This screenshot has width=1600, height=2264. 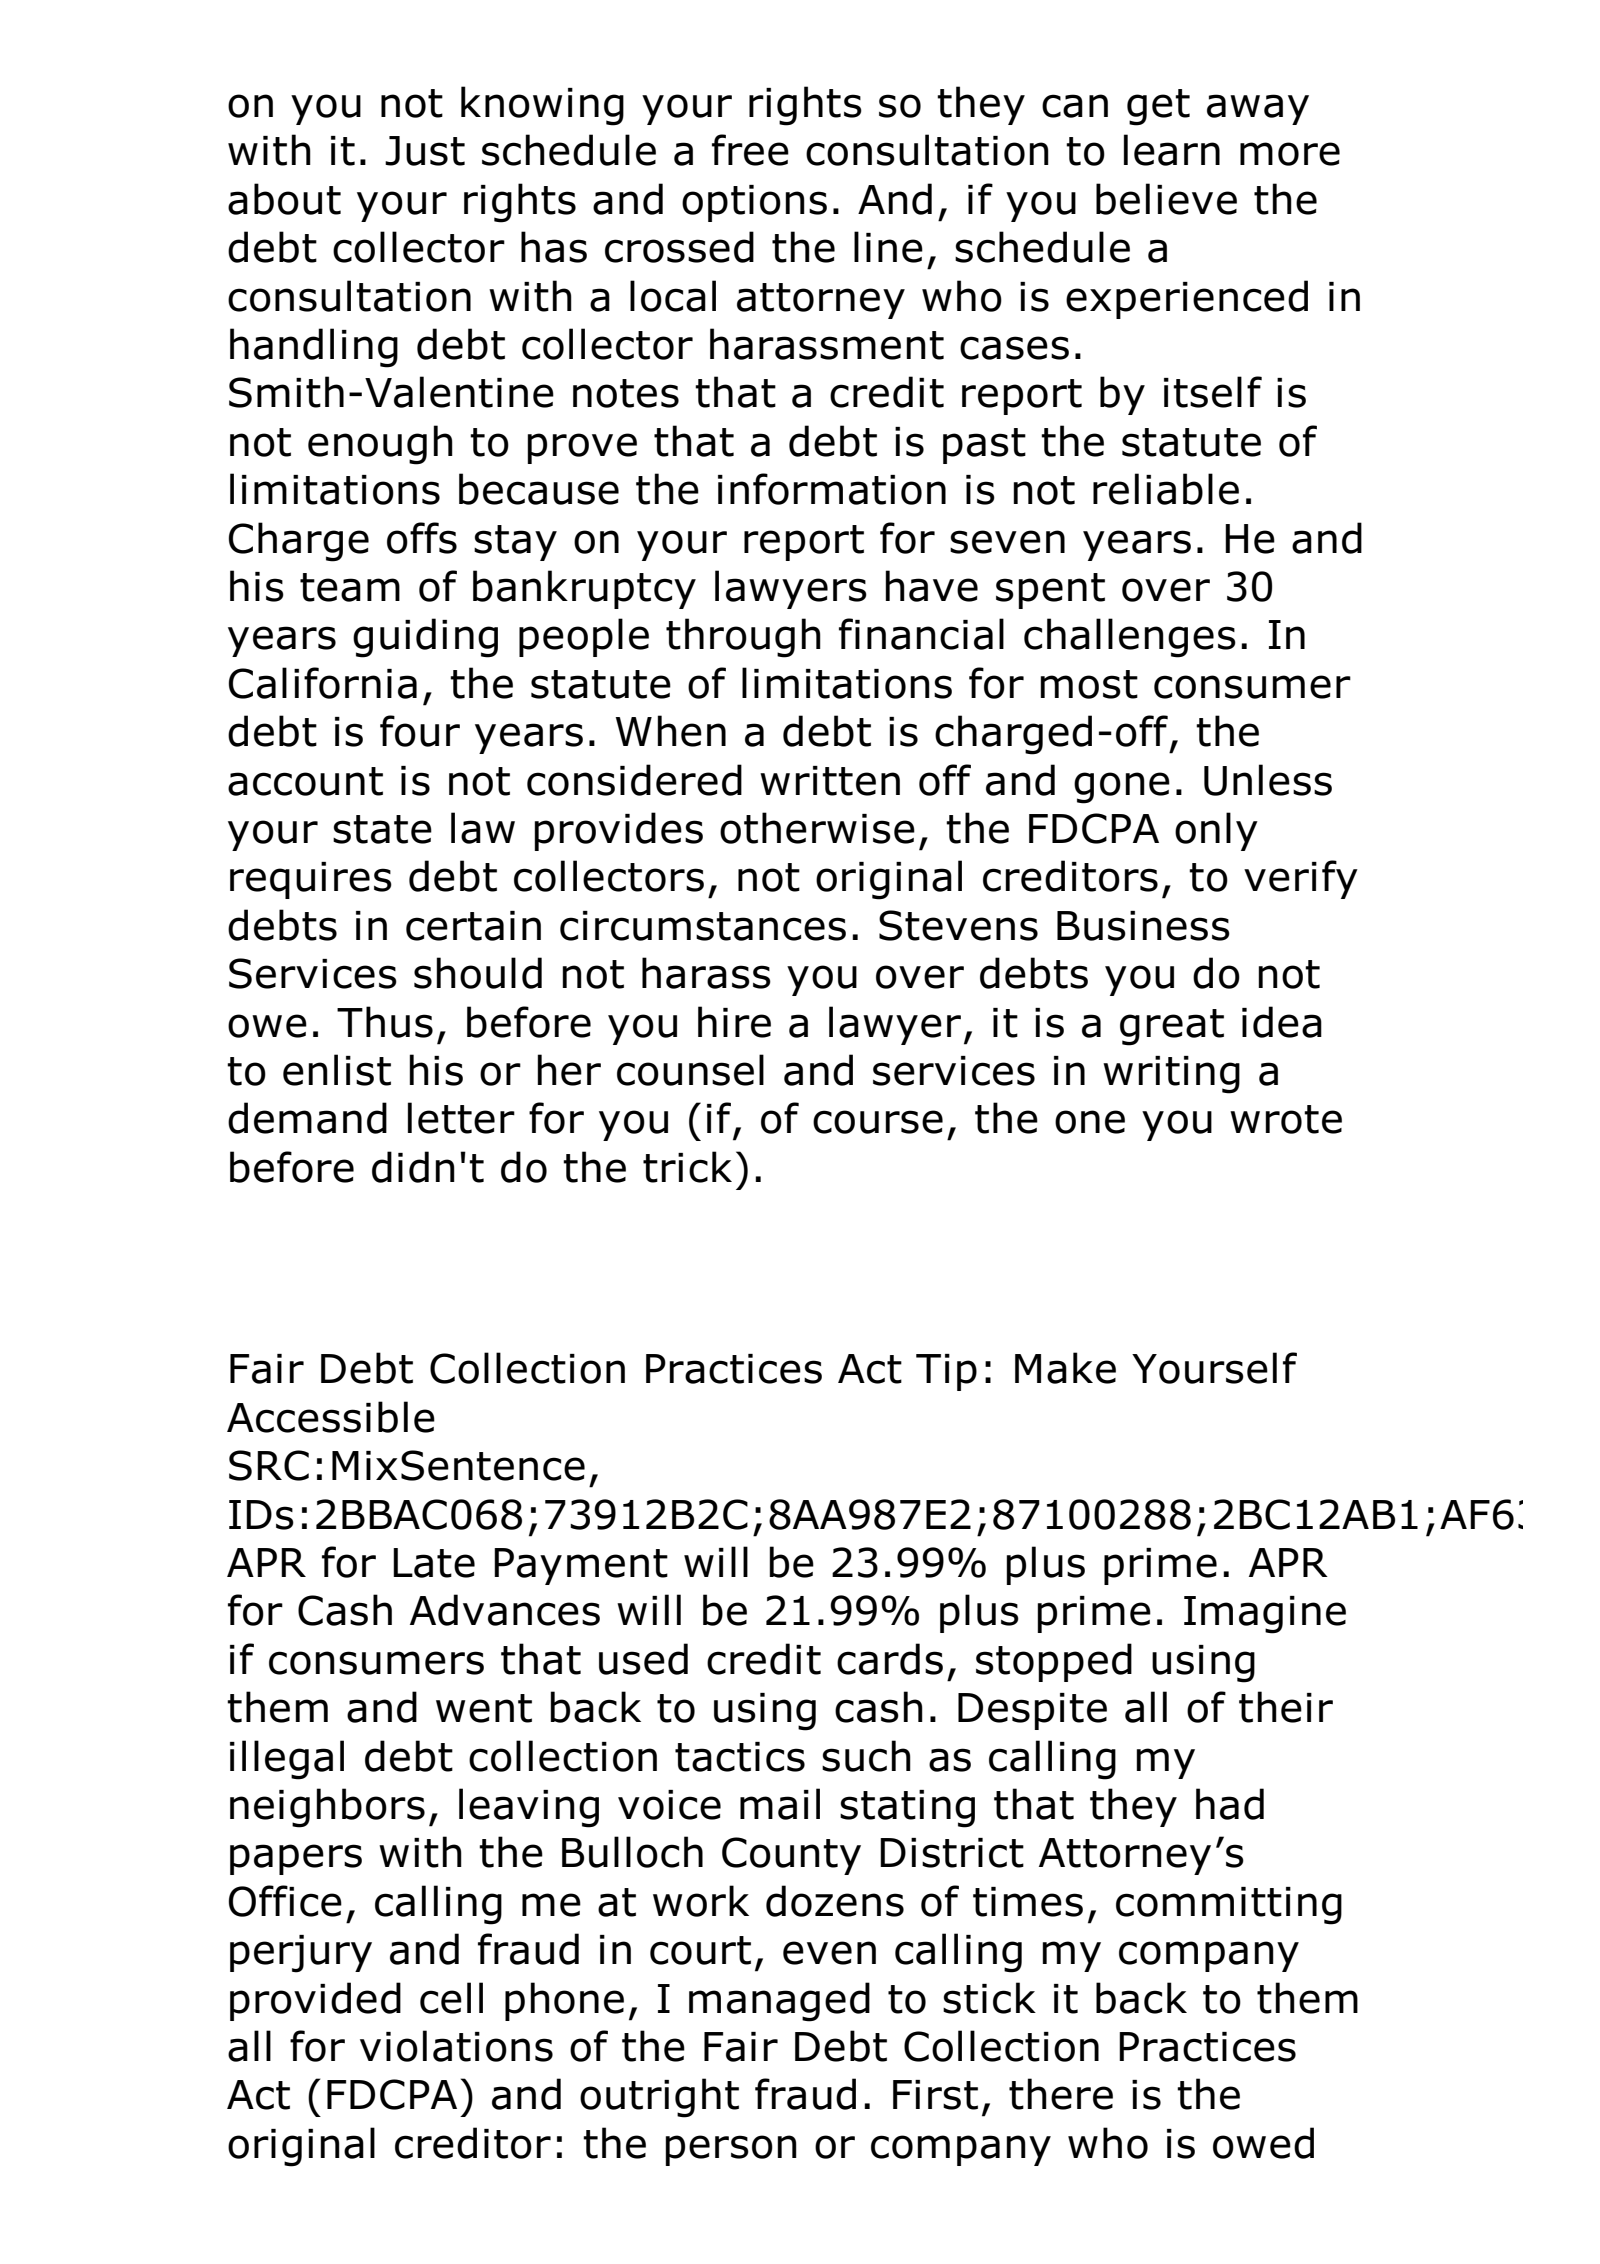 I want to click on learn, so click(x=1172, y=150).
